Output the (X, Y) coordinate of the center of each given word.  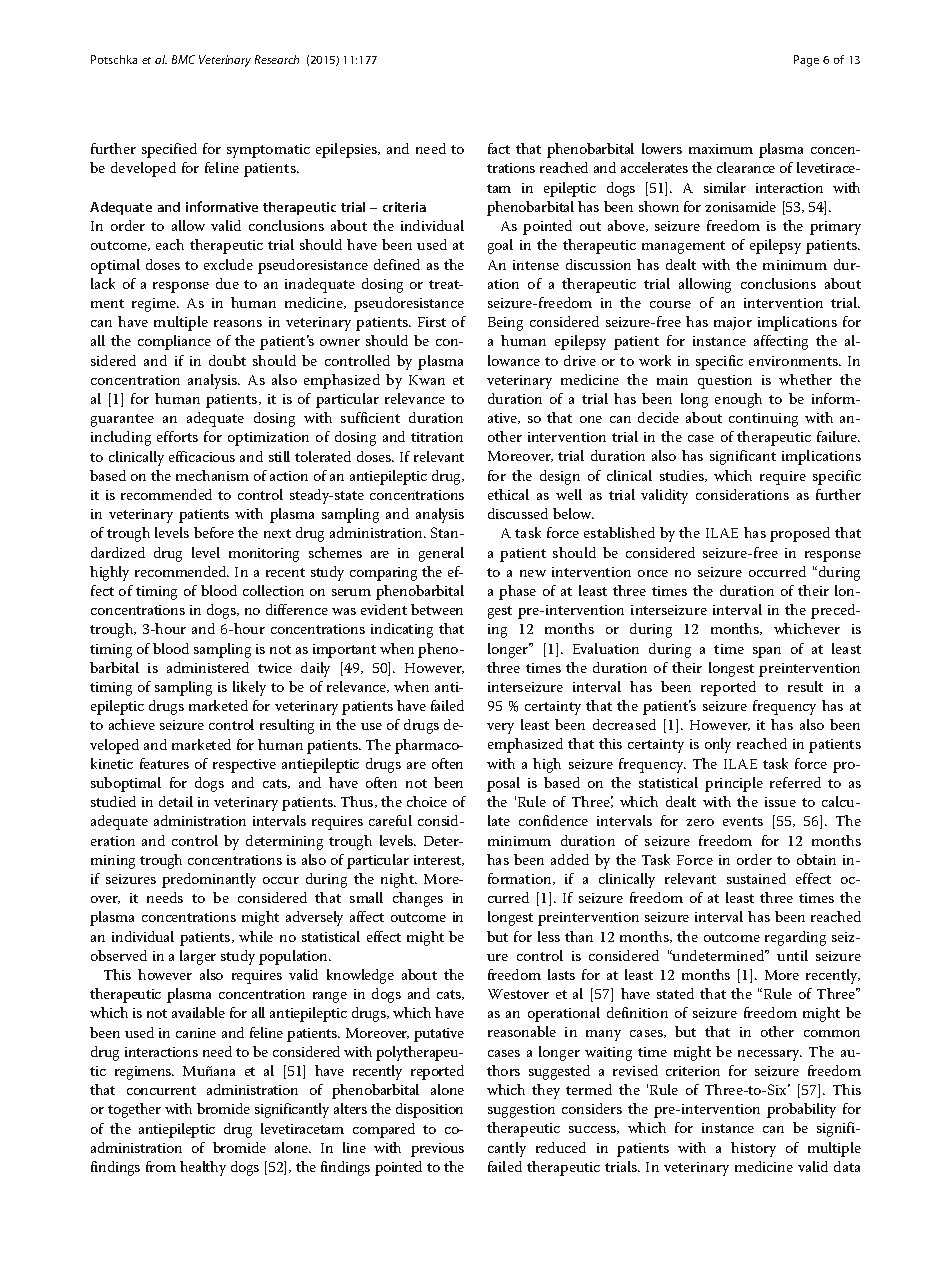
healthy (203, 1168)
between (437, 609)
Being (505, 324)
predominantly (209, 880)
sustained (756, 878)
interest (439, 860)
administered (208, 667)
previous (437, 1150)
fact (499, 148)
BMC (183, 59)
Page (806, 61)
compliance (174, 342)
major (733, 323)
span (767, 652)
